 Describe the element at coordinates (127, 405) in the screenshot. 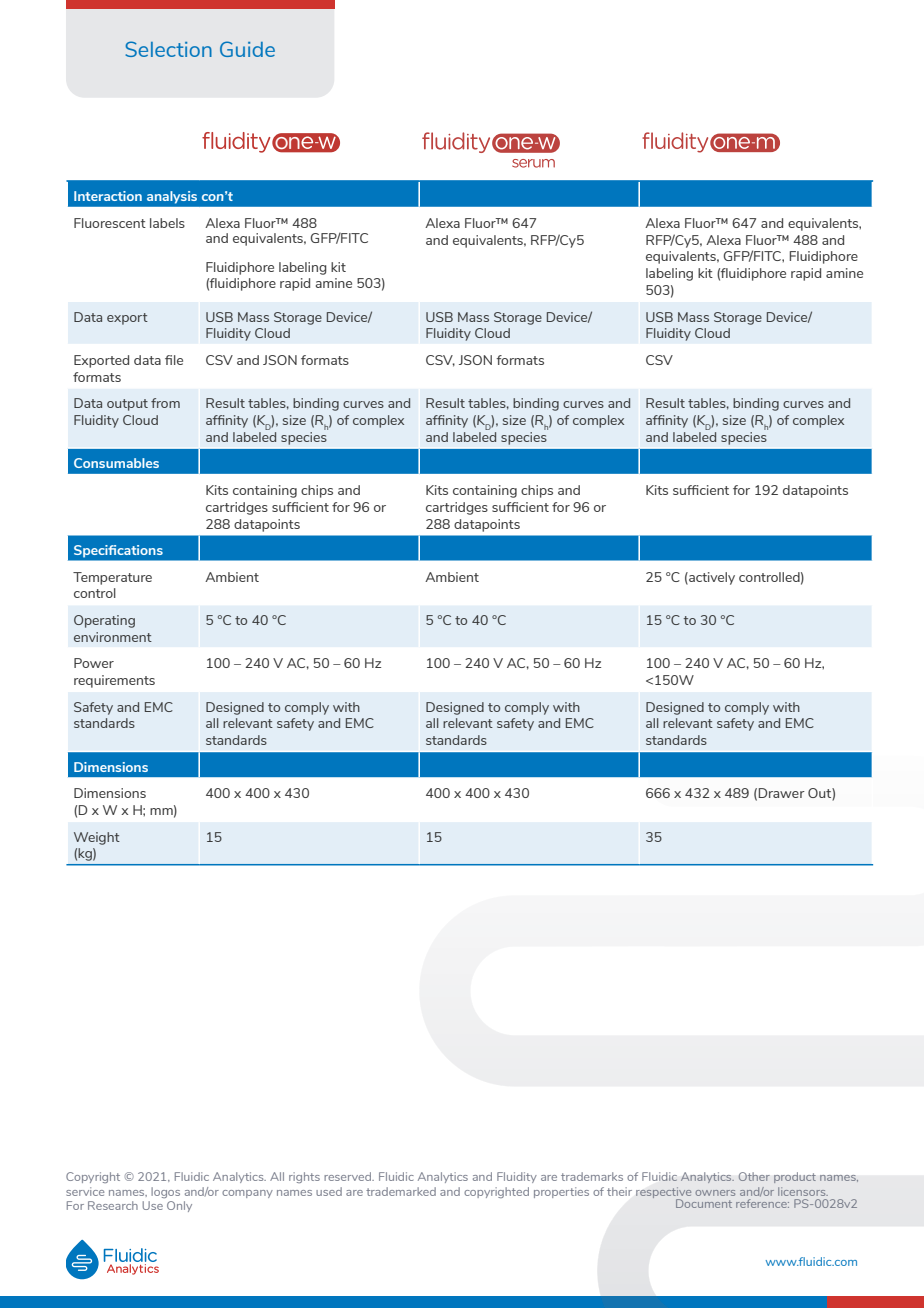

I see `output` at that location.
